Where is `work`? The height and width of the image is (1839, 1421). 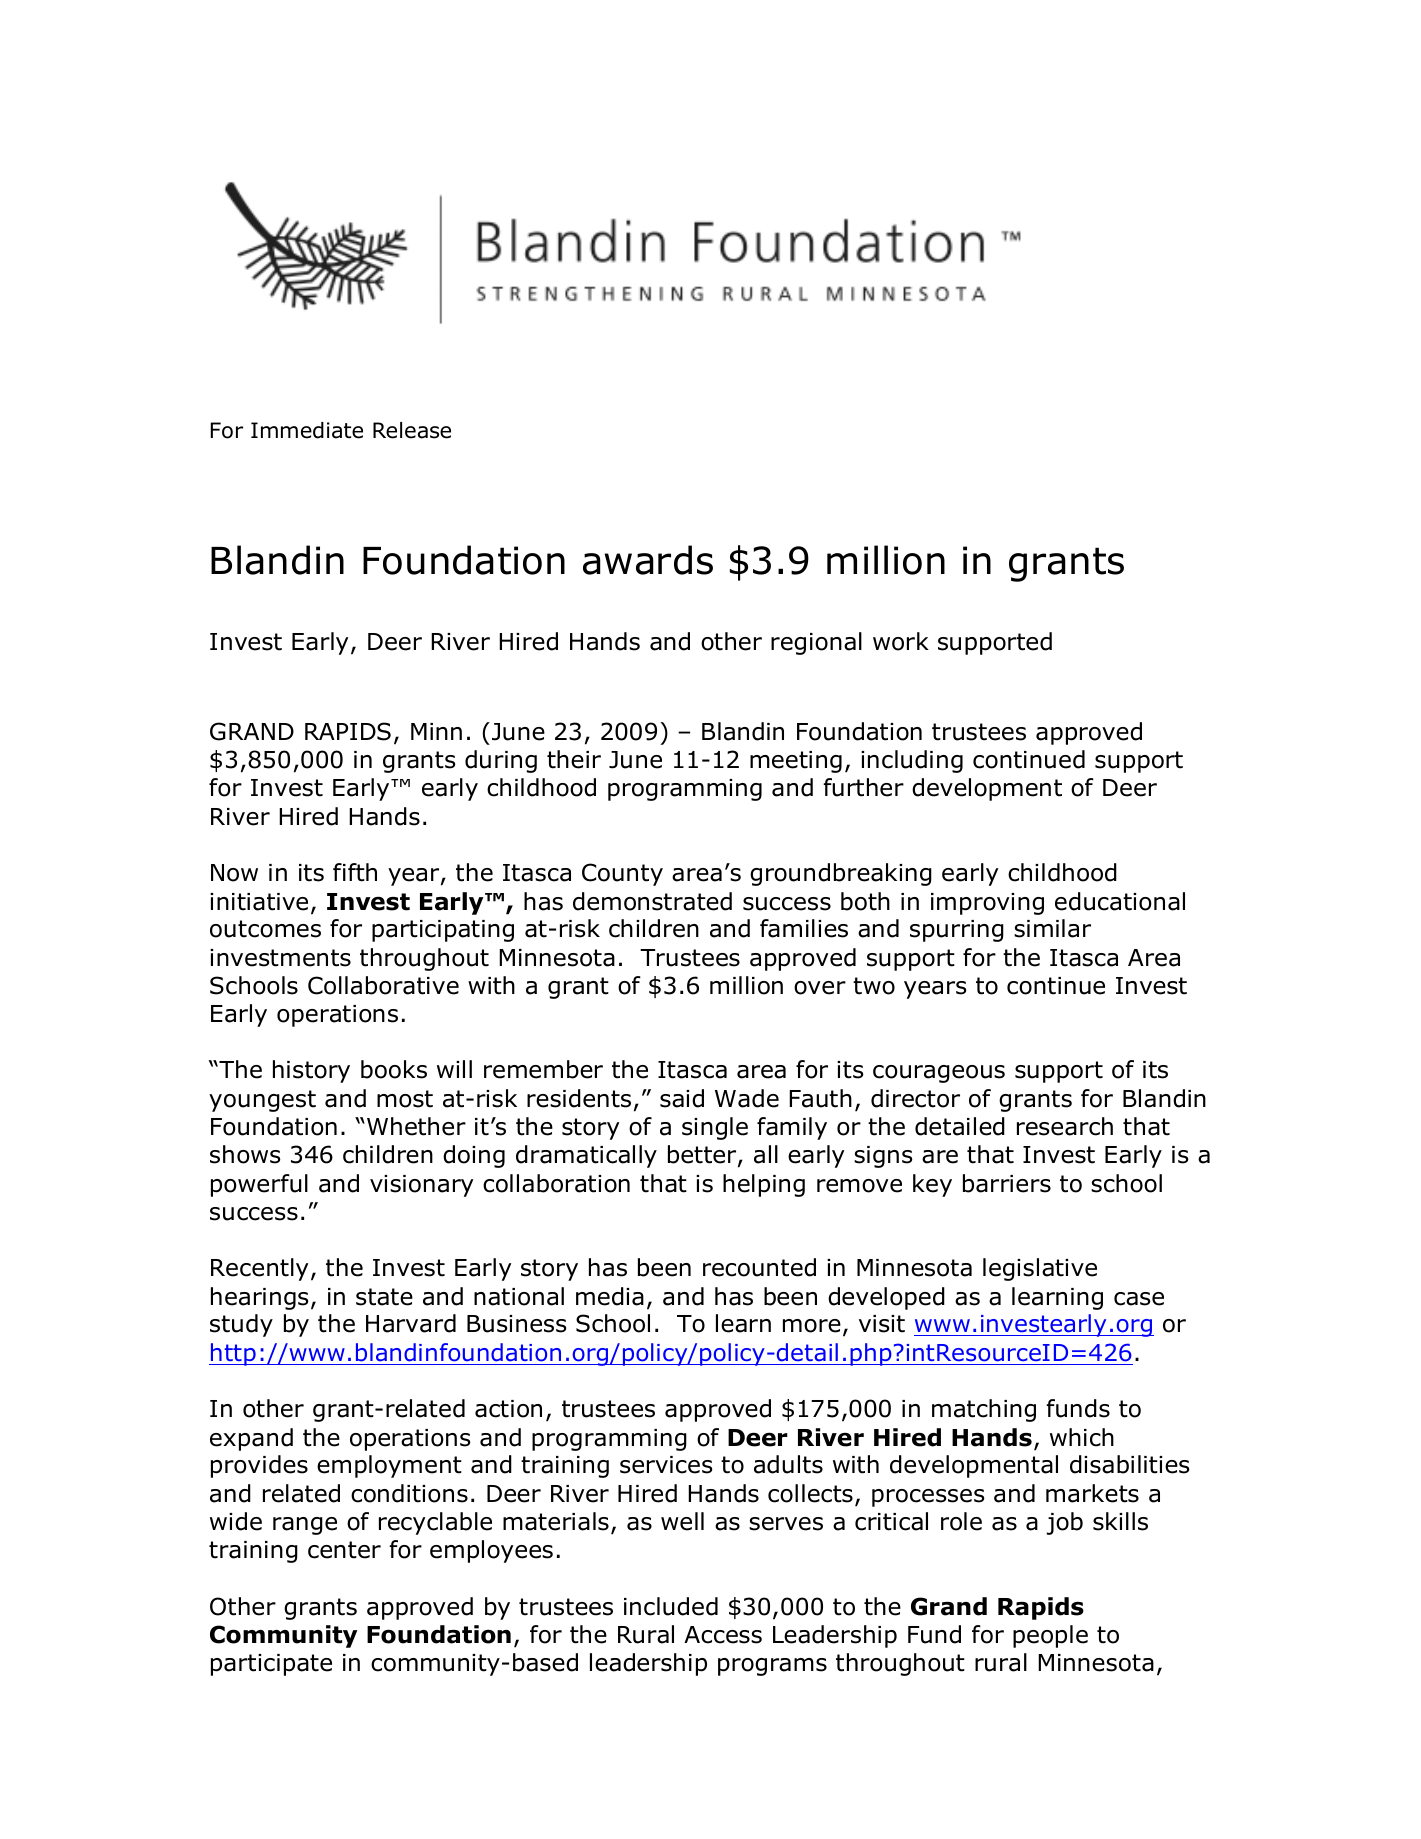 work is located at coordinates (901, 641).
